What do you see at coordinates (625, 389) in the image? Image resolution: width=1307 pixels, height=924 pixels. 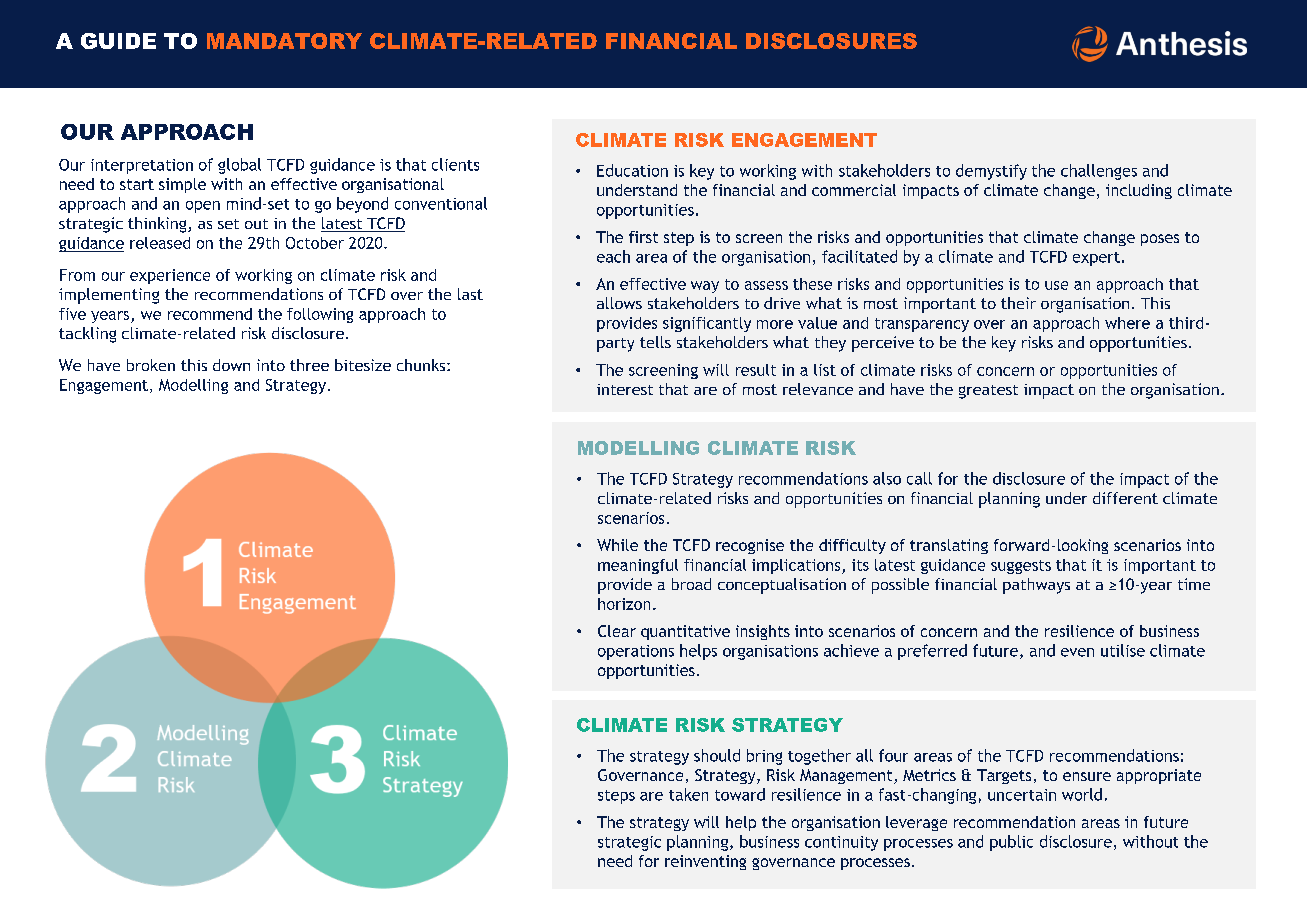 I see `interest` at bounding box center [625, 389].
